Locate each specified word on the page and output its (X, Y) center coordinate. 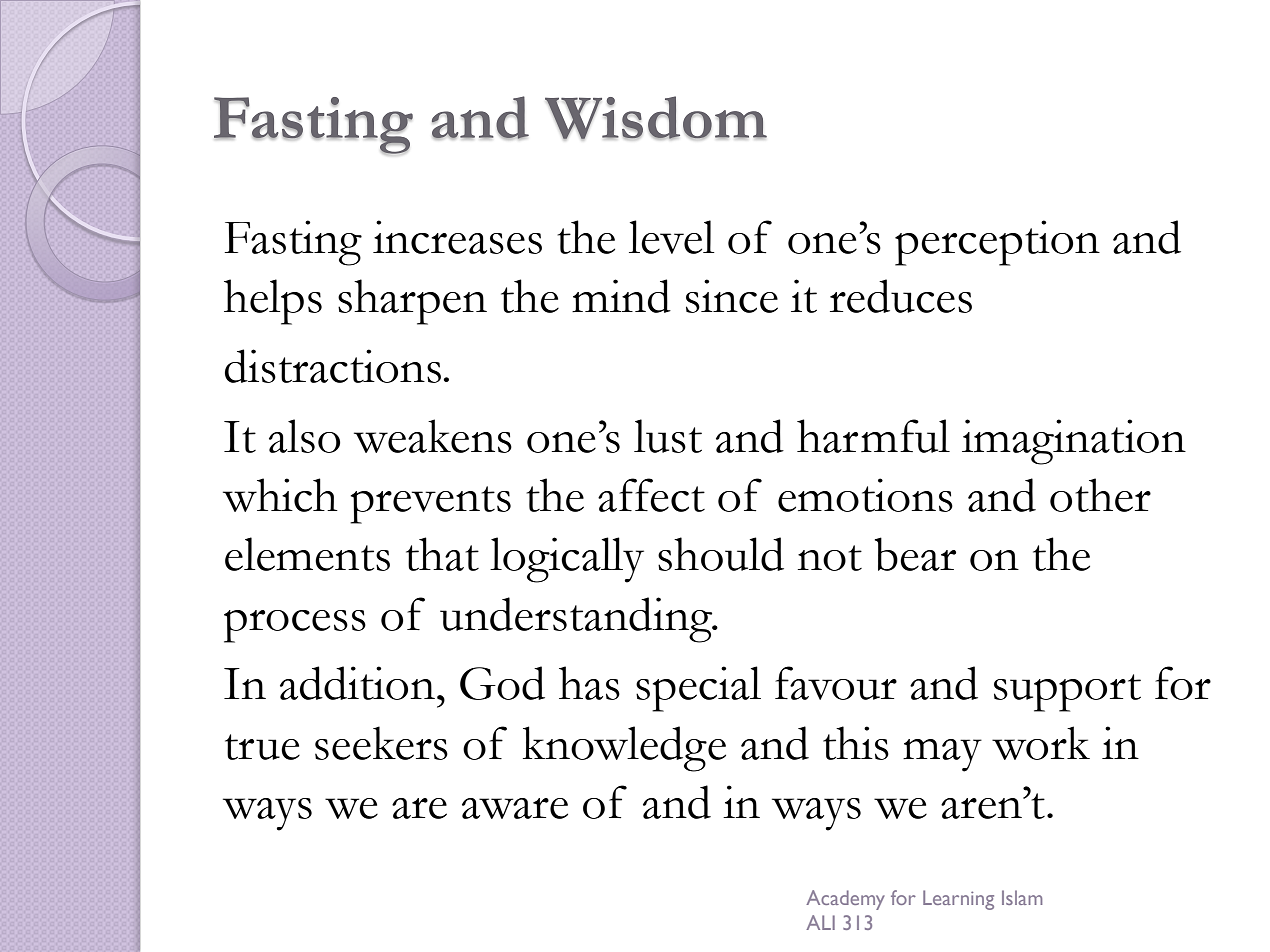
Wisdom (656, 118)
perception (997, 243)
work (1041, 743)
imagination (1074, 442)
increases (457, 237)
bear (915, 554)
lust (668, 436)
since (732, 296)
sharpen (412, 302)
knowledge (624, 749)
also (304, 436)
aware (515, 808)
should (721, 554)
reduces (901, 296)
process (295, 626)
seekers (381, 743)
